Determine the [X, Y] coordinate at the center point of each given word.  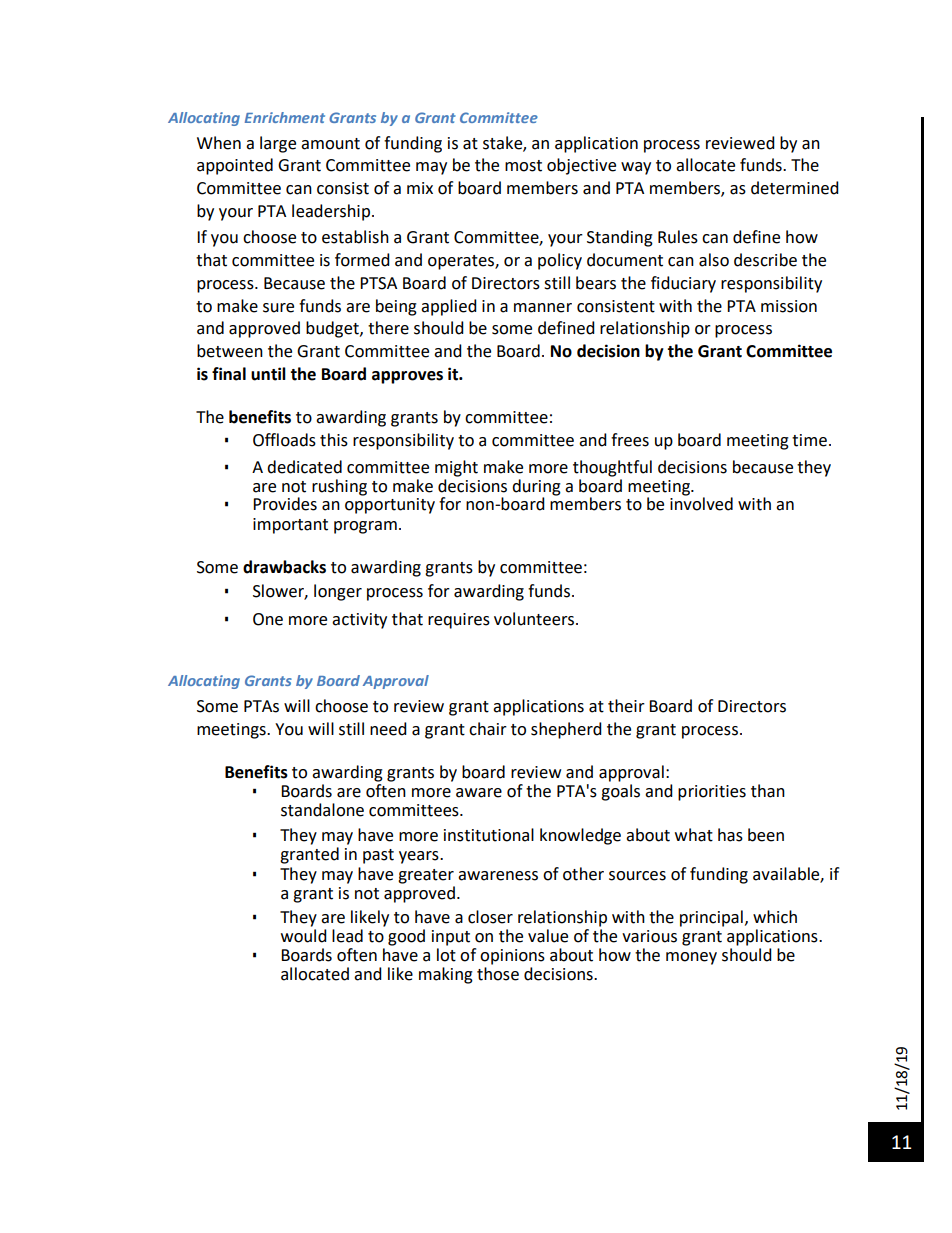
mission [789, 306]
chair [488, 729]
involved [701, 503]
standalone [322, 810]
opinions [512, 957]
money [691, 958]
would [304, 936]
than [768, 791]
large [278, 144]
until [268, 374]
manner [543, 308]
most [523, 166]
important [290, 526]
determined [795, 188]
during [536, 487]
